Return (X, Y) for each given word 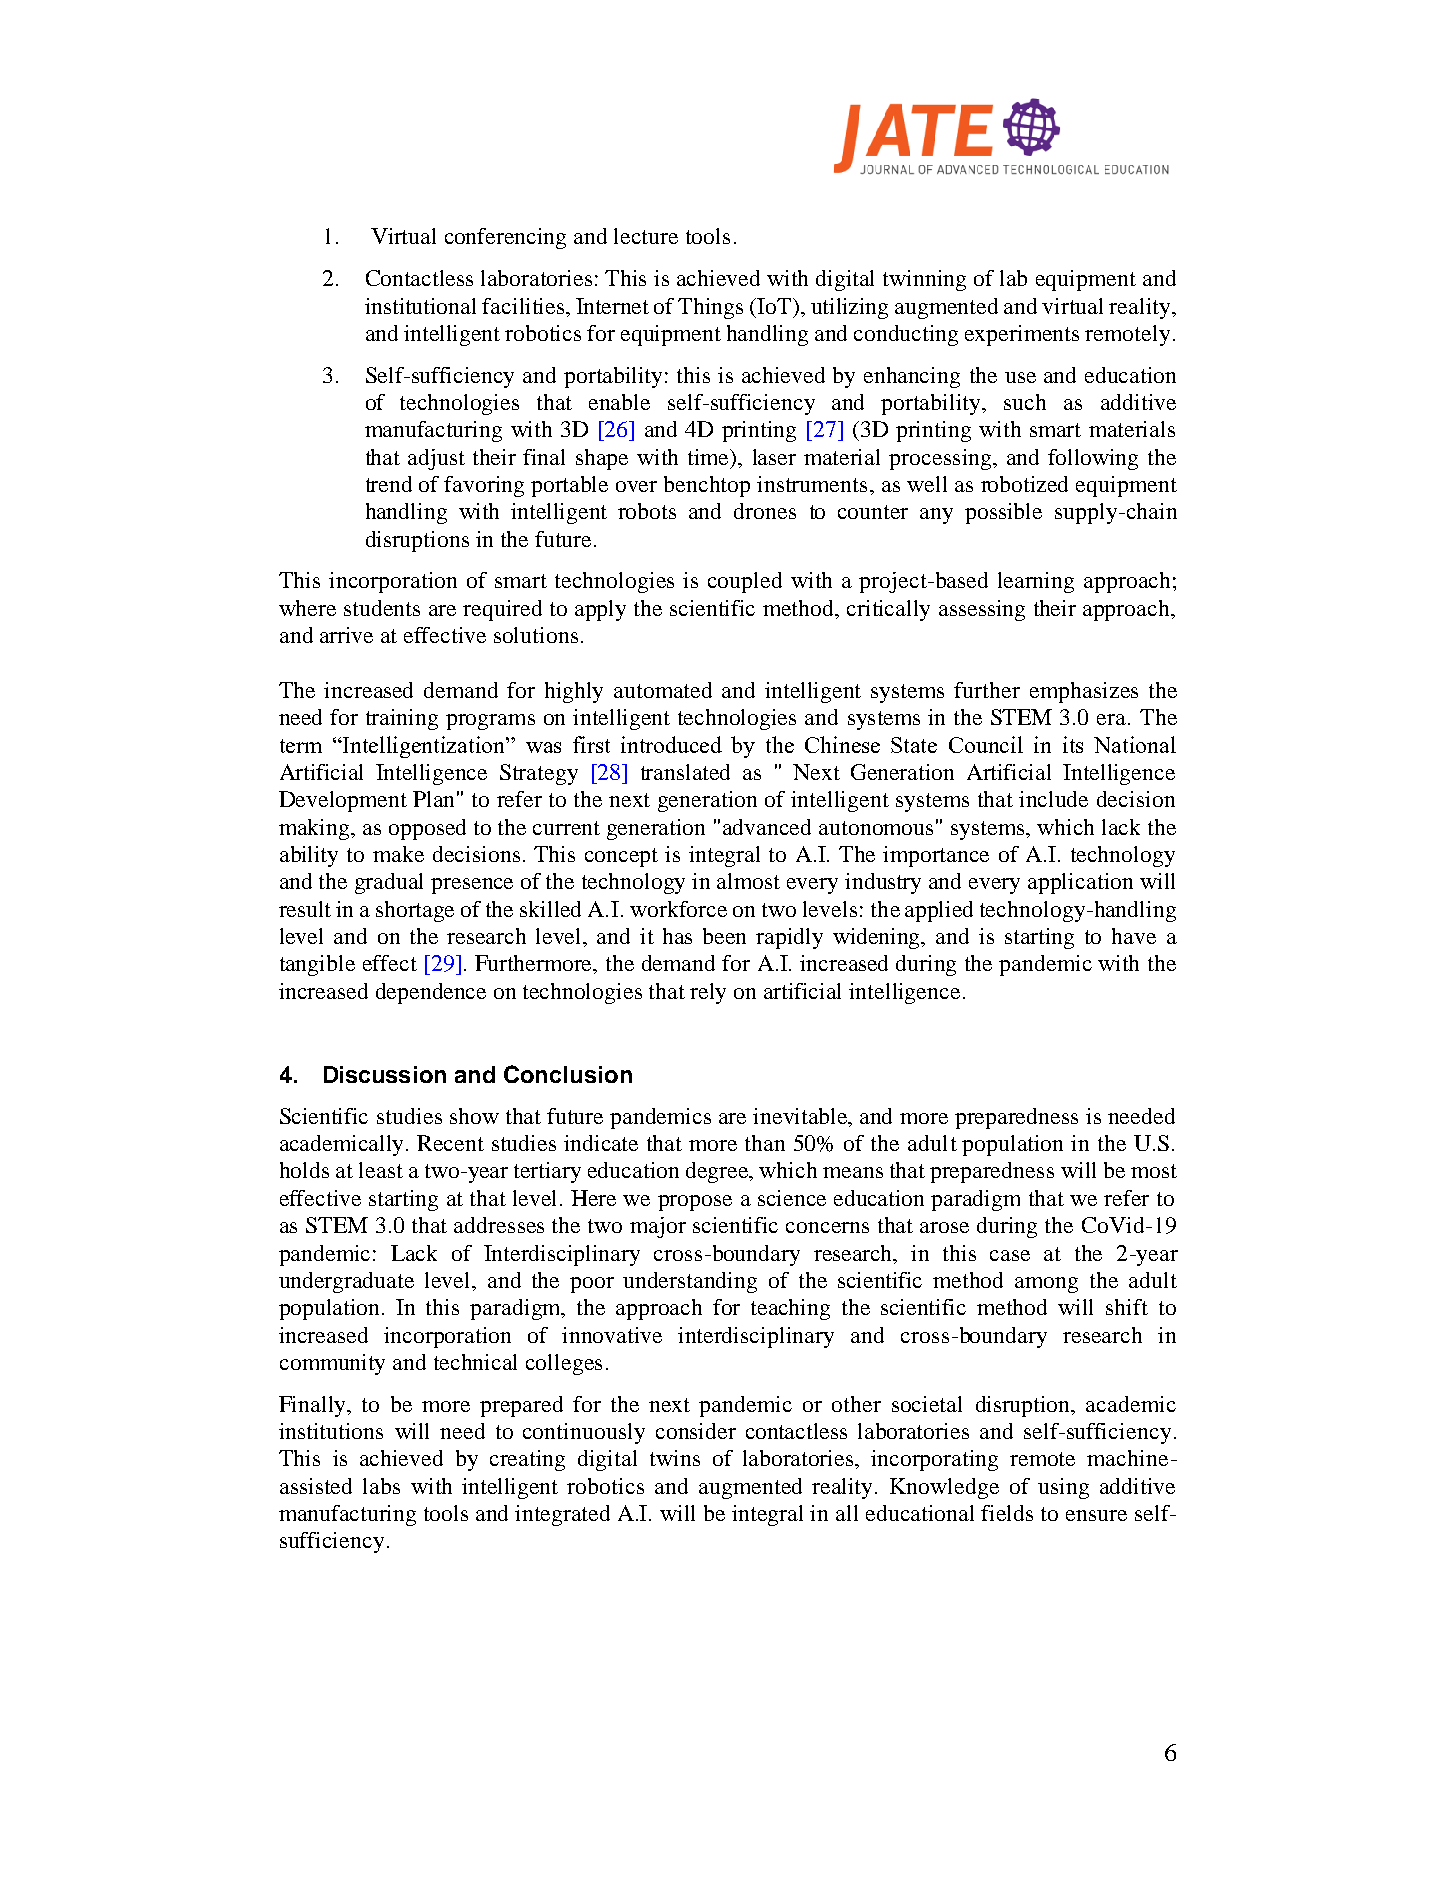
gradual (389, 883)
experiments (1022, 335)
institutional (420, 306)
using (1063, 1488)
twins (675, 1458)
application (1080, 883)
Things (710, 308)
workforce (678, 909)
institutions (331, 1431)
